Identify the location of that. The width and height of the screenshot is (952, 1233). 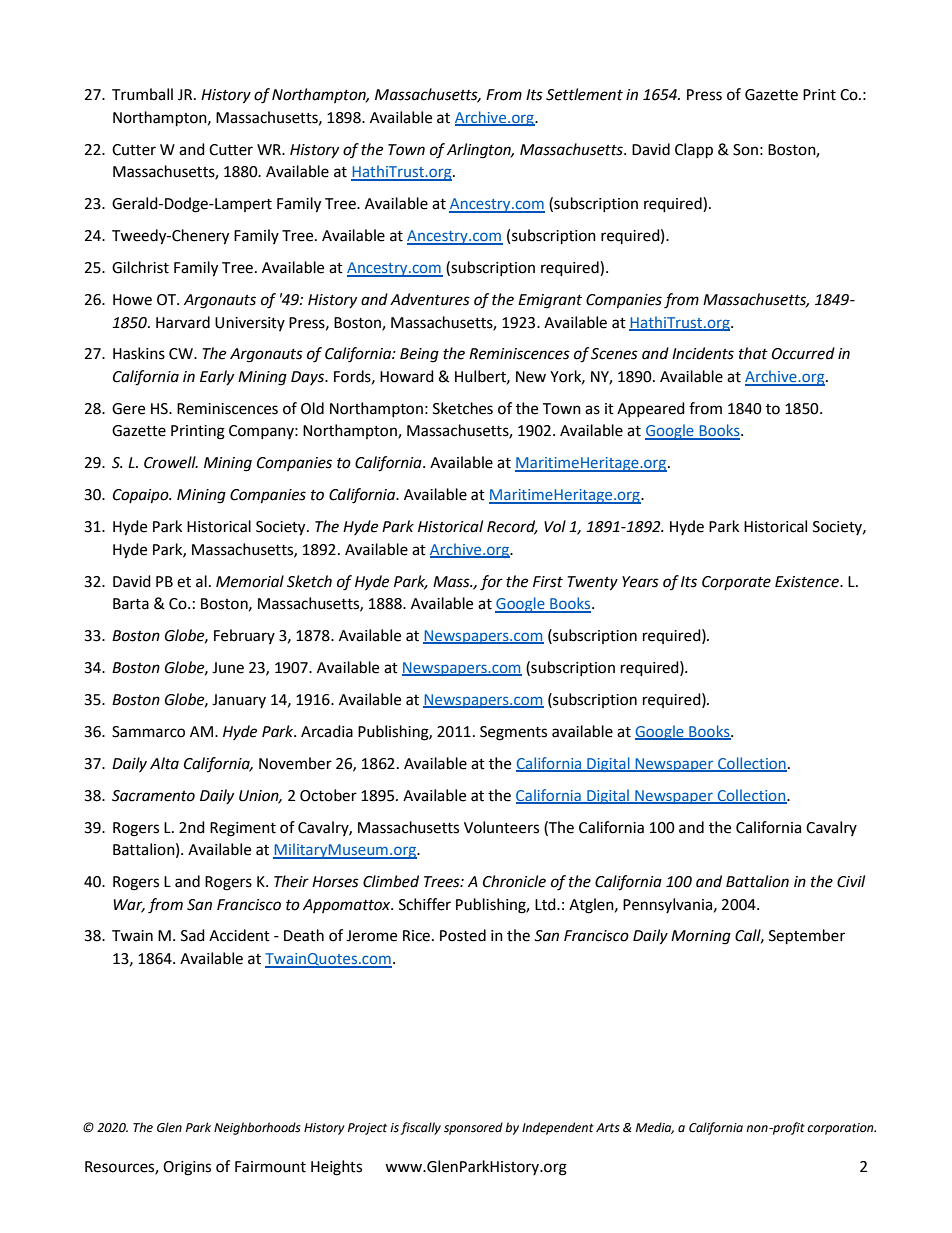
(753, 353).
